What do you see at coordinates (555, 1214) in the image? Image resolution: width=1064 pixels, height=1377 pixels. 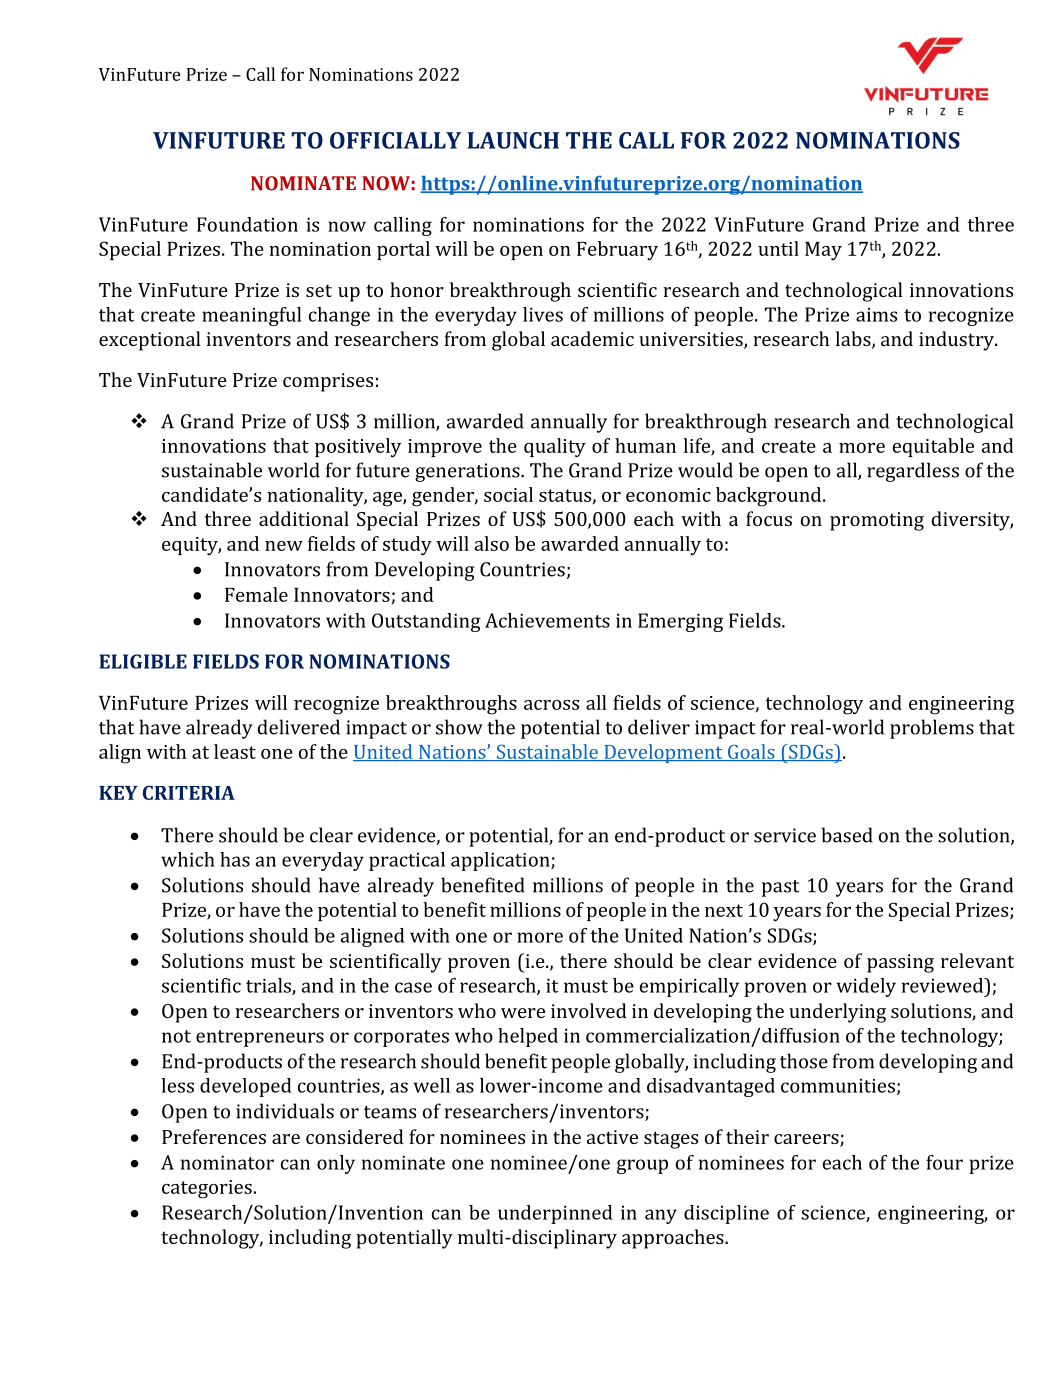 I see `underpinned` at bounding box center [555, 1214].
